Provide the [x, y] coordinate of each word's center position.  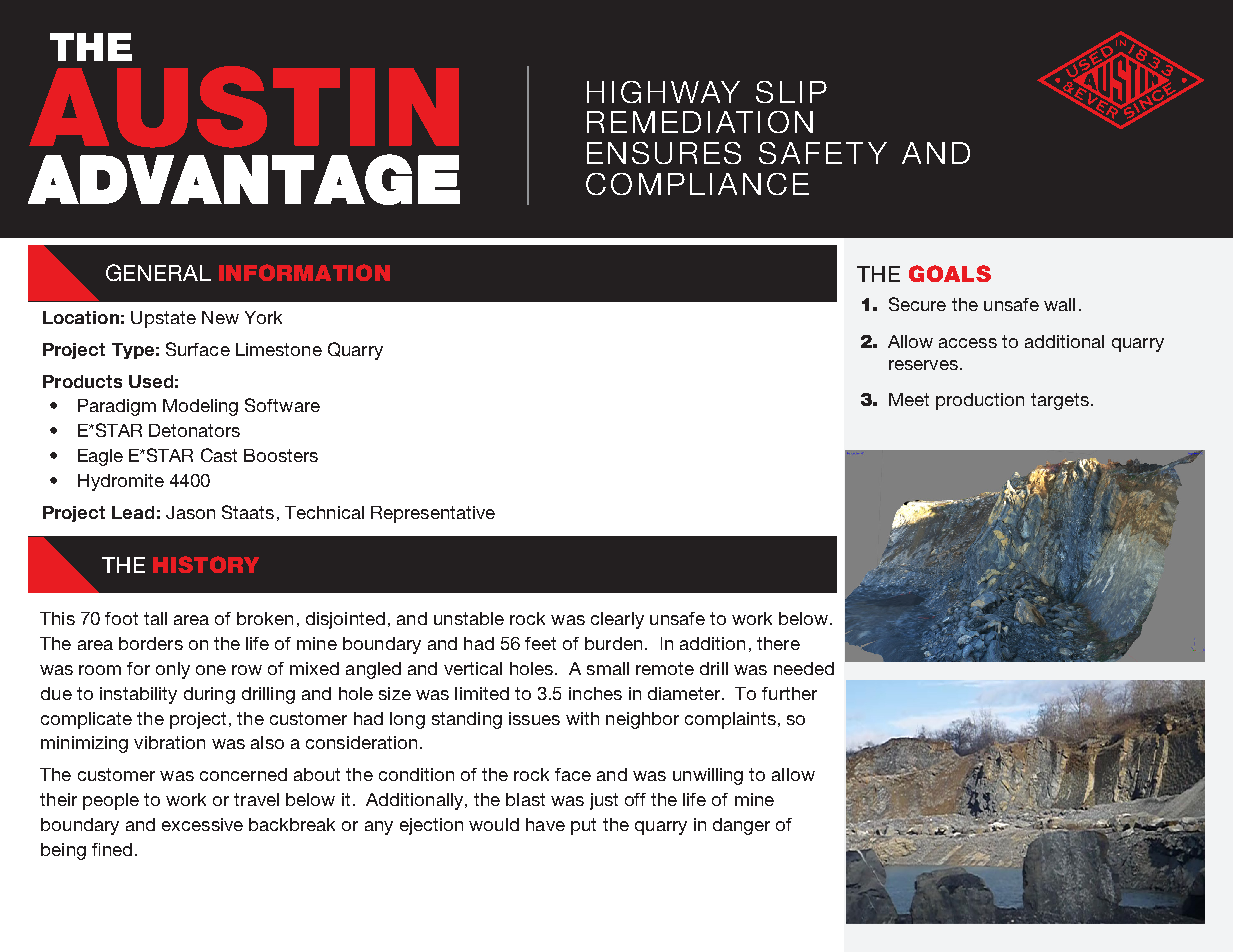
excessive [202, 824]
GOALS [950, 273]
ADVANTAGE [244, 179]
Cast [219, 455]
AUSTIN [244, 107]
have [545, 824]
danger [741, 826]
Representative [433, 514]
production [980, 401]
